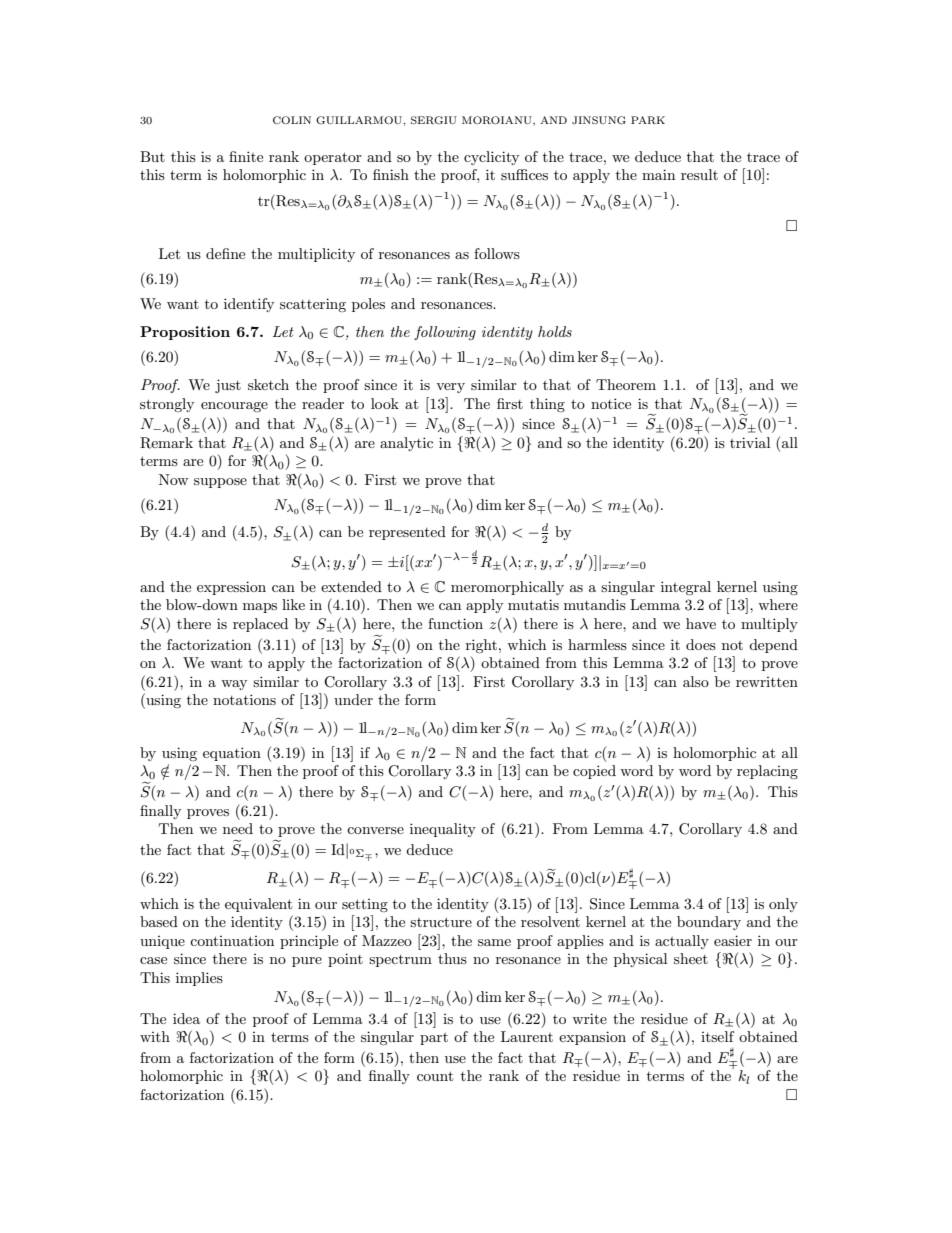  Describe the element at coordinates (699, 174) in the screenshot. I see `result` at that location.
